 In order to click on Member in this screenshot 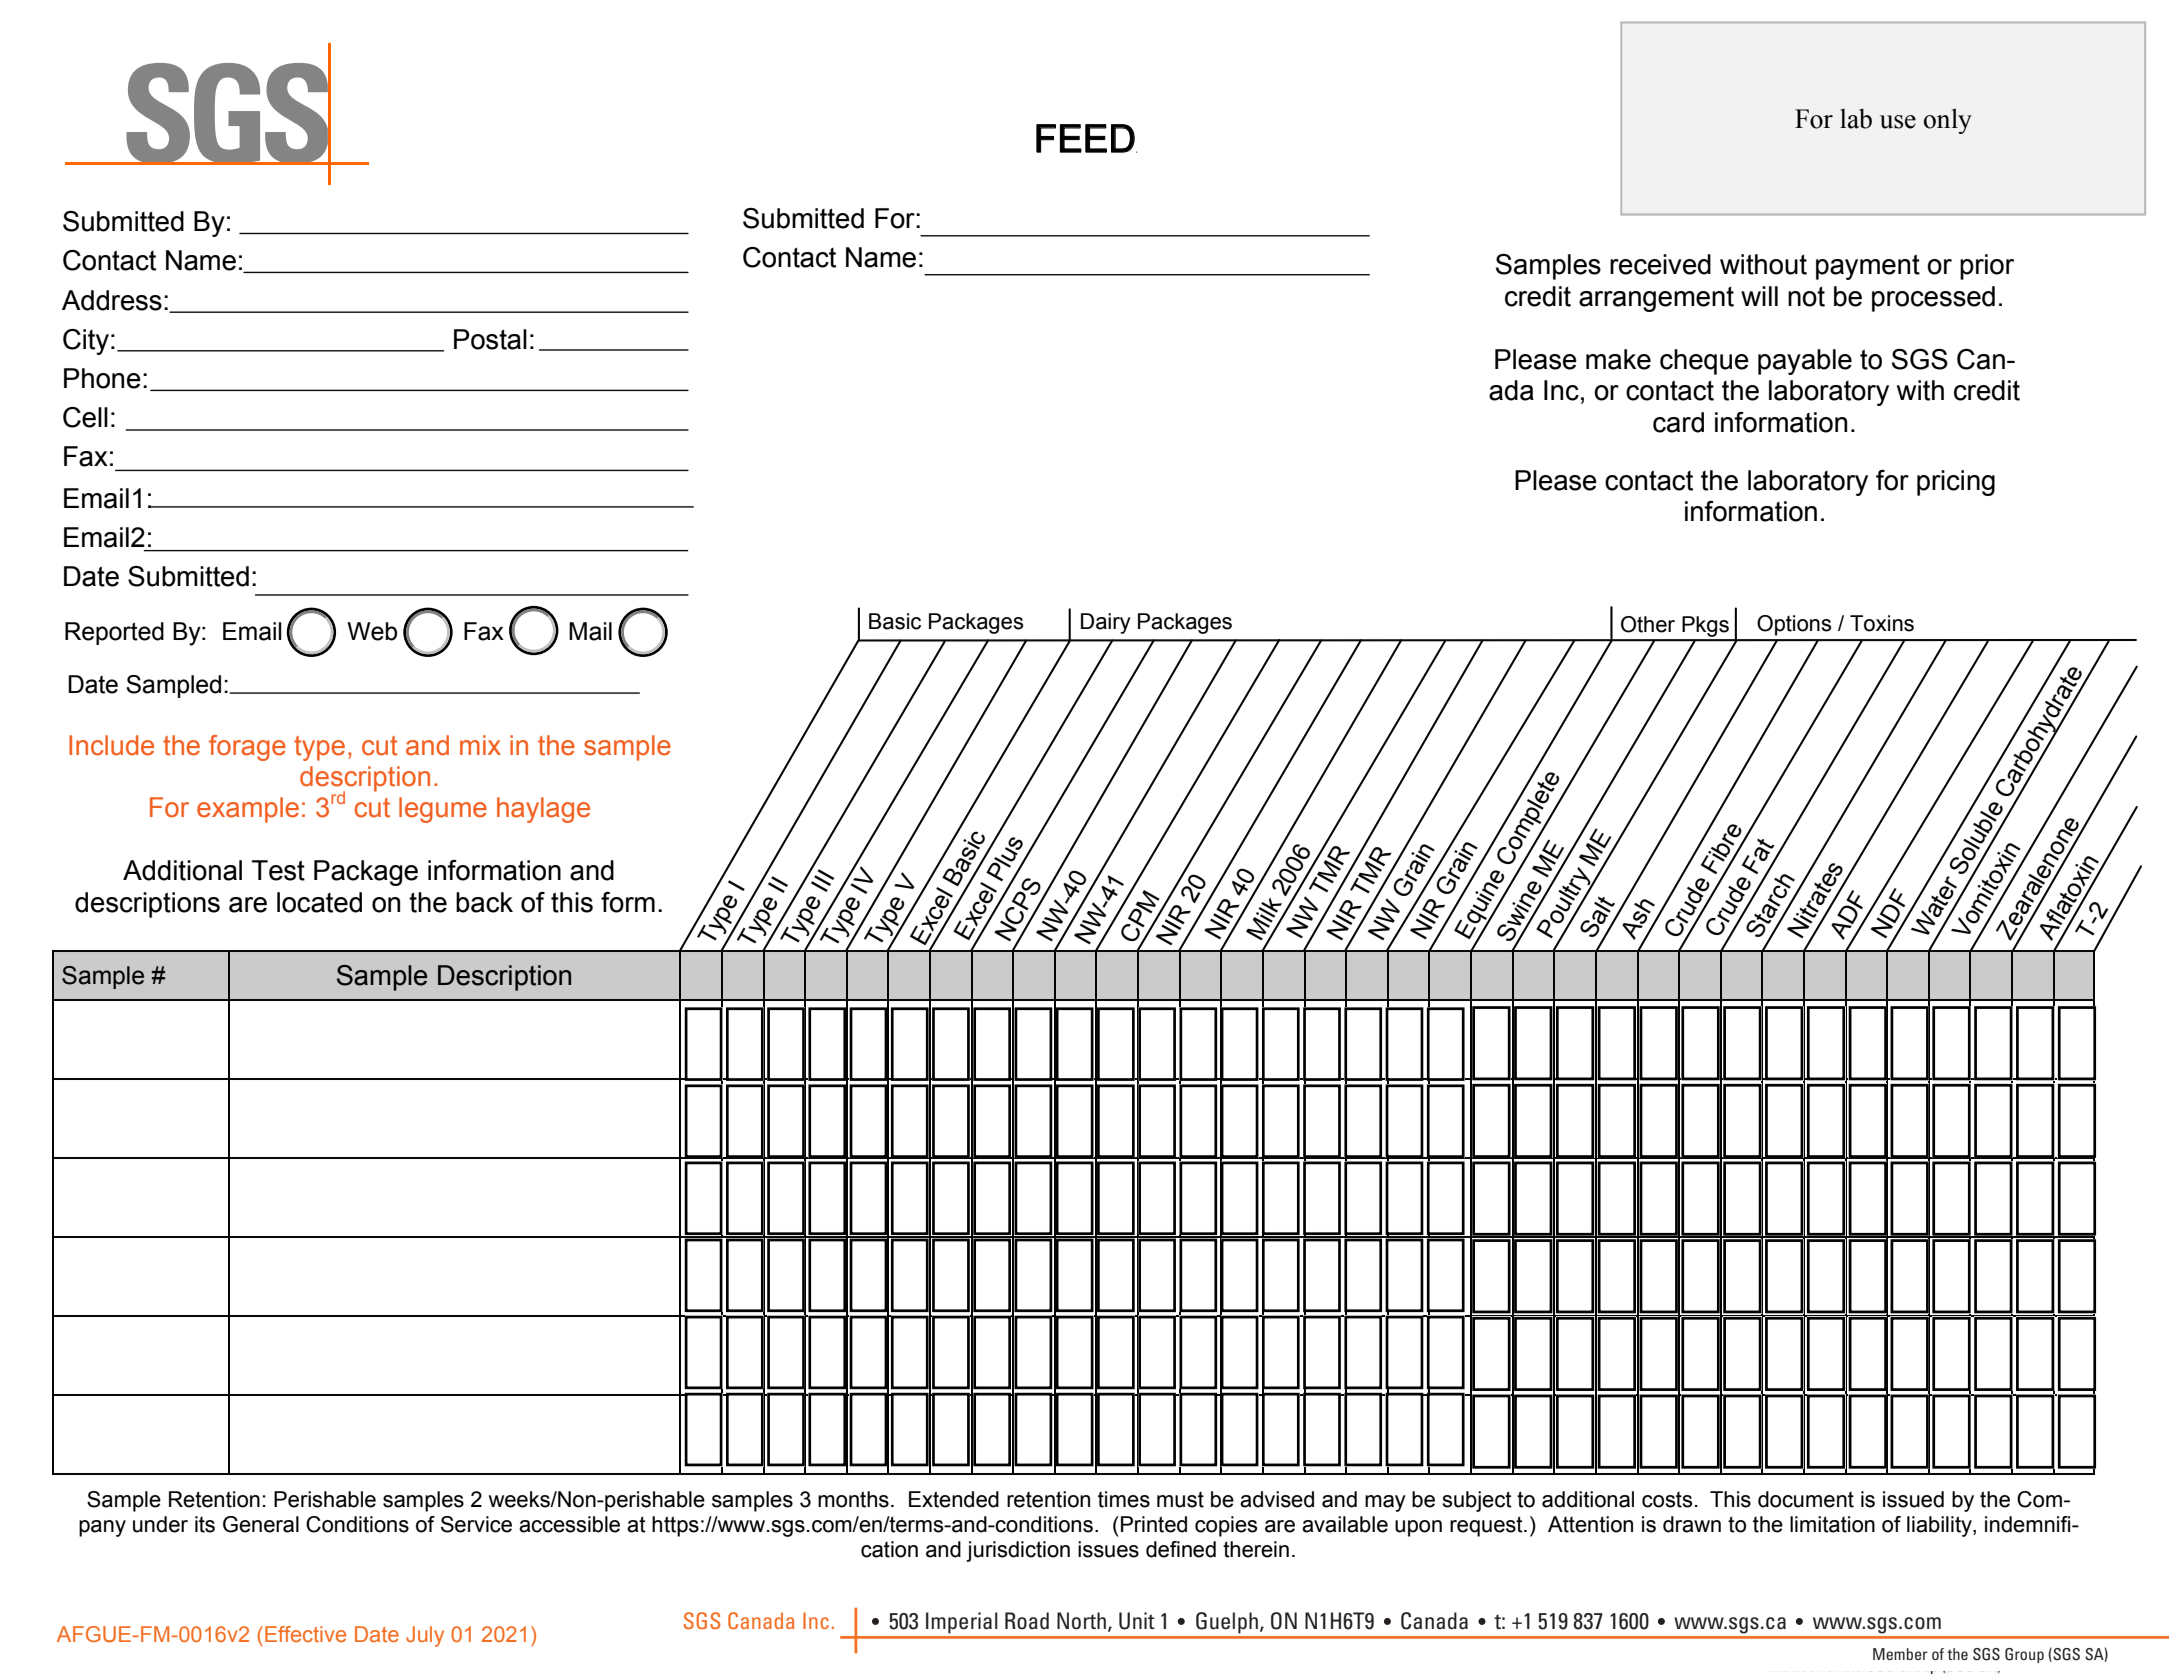, I will do `click(1900, 1654)`.
